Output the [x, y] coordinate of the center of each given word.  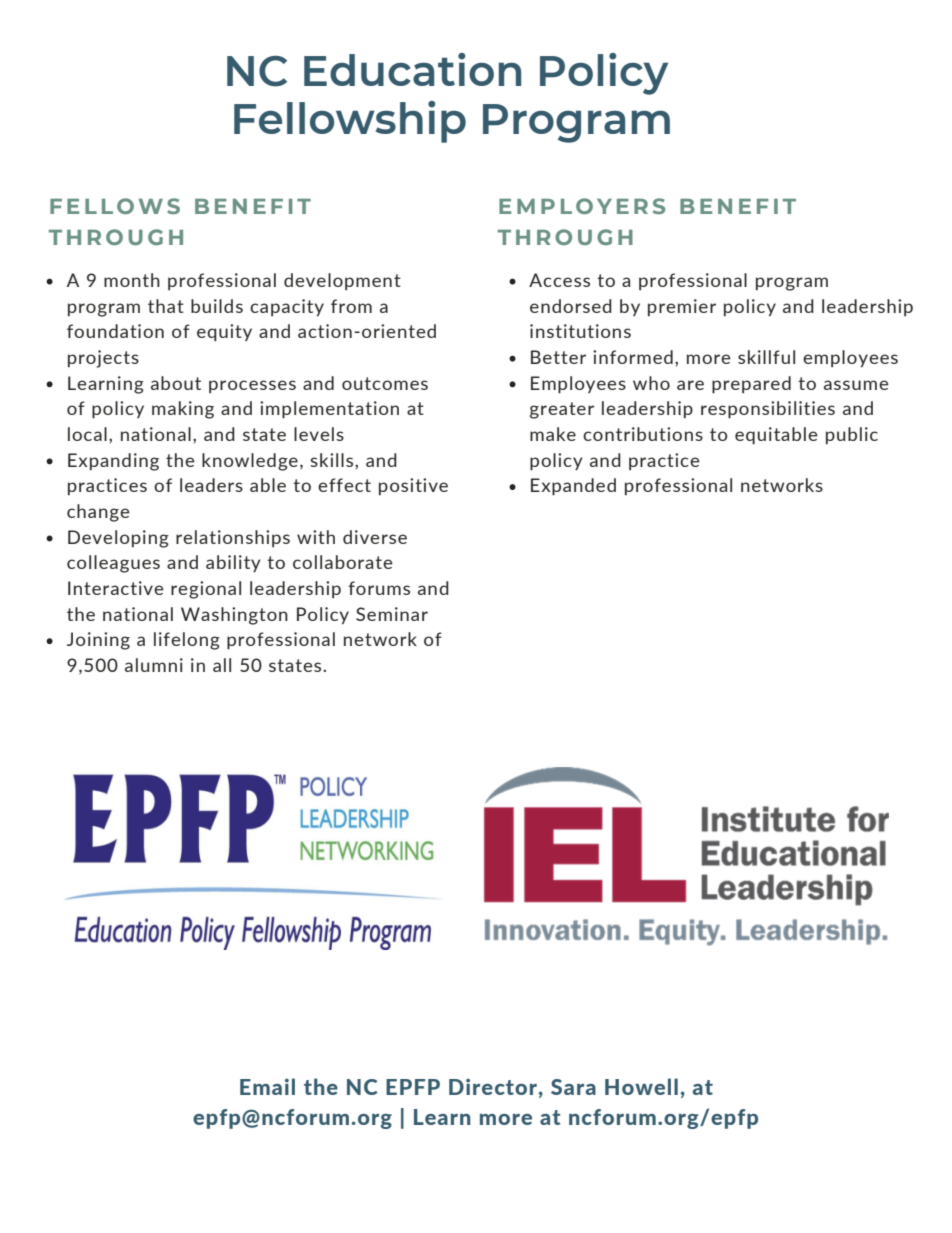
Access [559, 280]
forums [379, 588]
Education [412, 69]
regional [206, 590]
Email [267, 1086]
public [852, 435]
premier [682, 307]
